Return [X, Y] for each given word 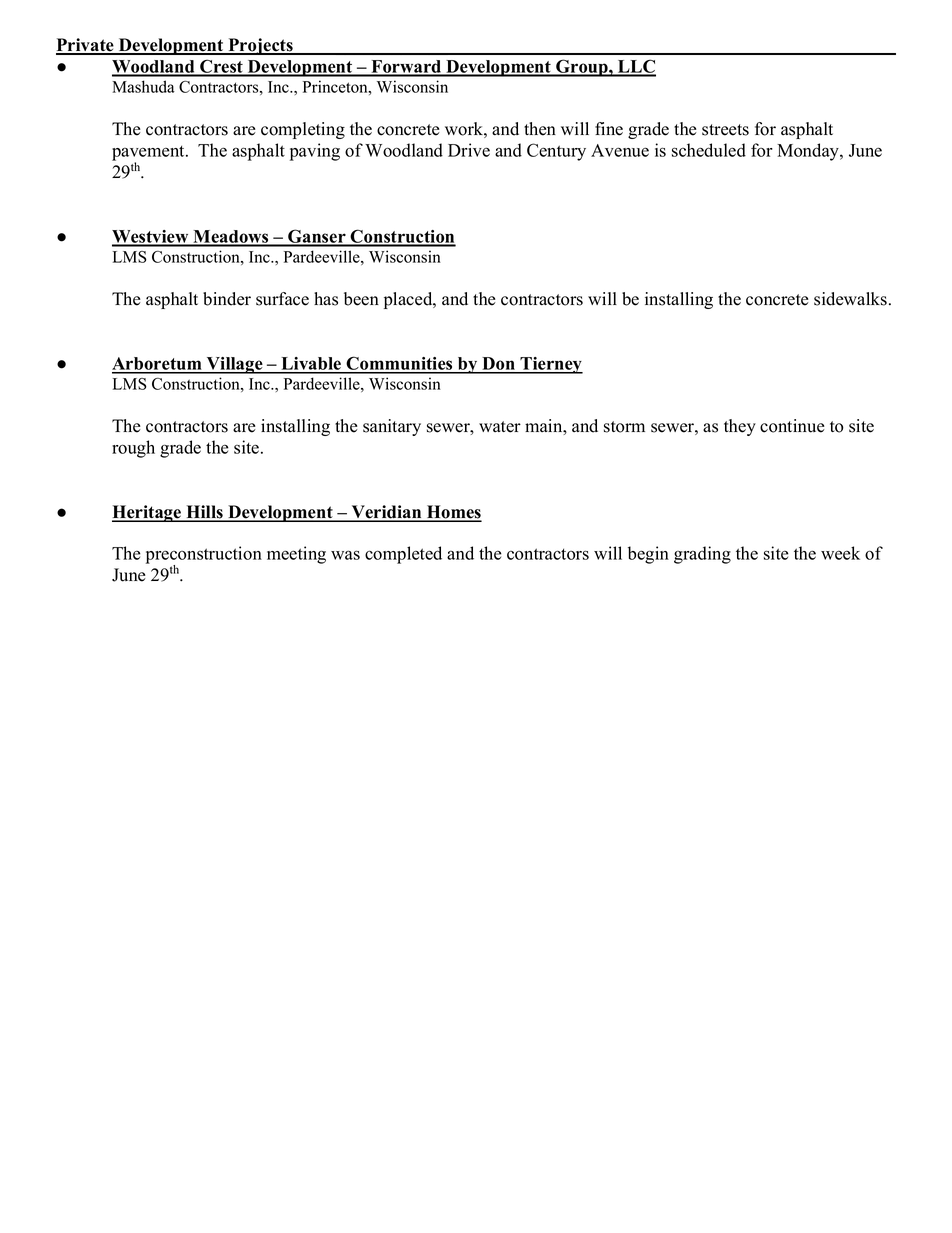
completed [403, 555]
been [361, 299]
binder [227, 299]
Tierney [550, 365]
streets [725, 130]
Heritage [147, 513]
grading [702, 555]
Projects [260, 46]
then [540, 129]
